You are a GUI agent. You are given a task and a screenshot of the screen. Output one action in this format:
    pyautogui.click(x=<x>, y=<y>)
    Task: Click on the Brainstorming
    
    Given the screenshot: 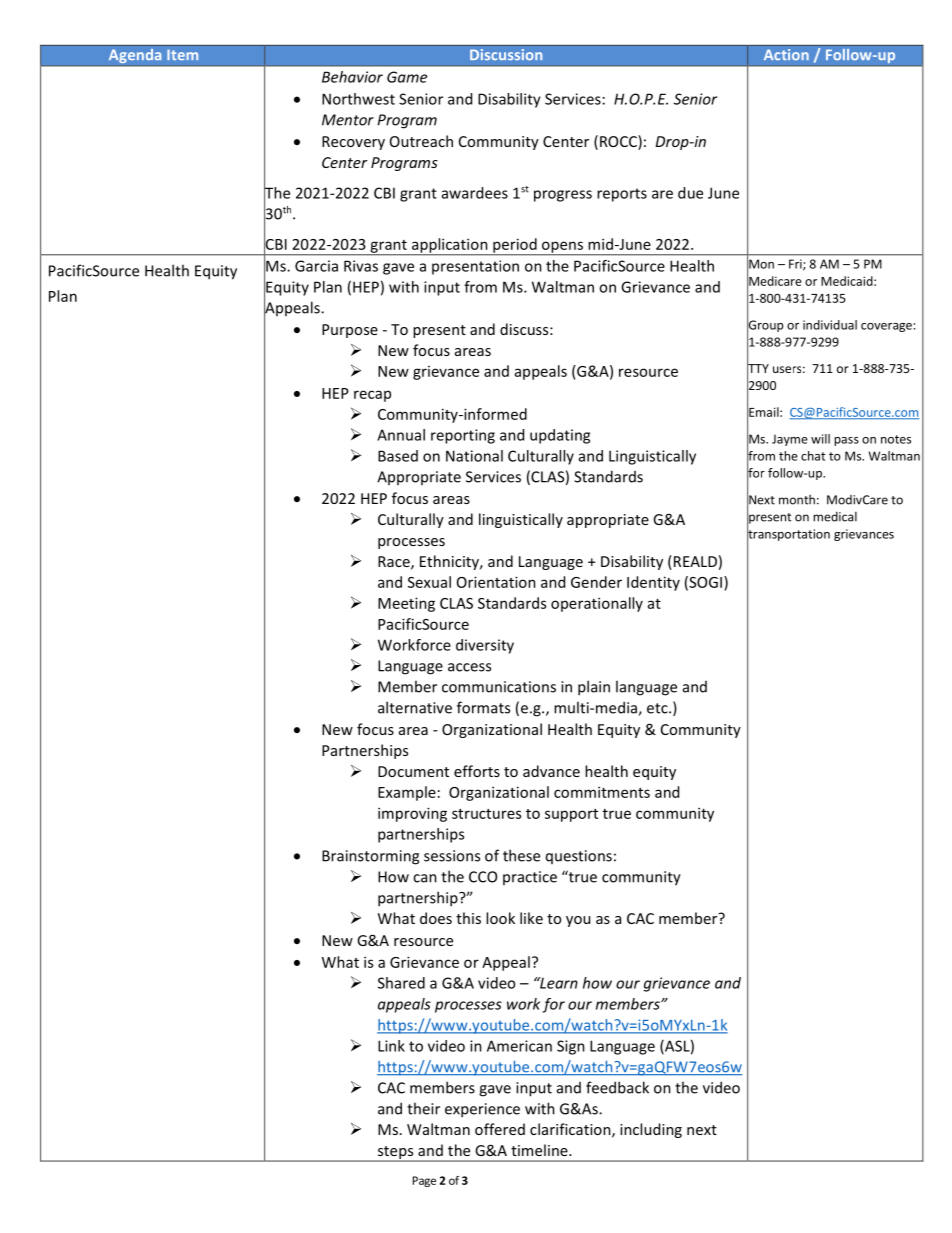 What is the action you would take?
    pyautogui.click(x=370, y=857)
